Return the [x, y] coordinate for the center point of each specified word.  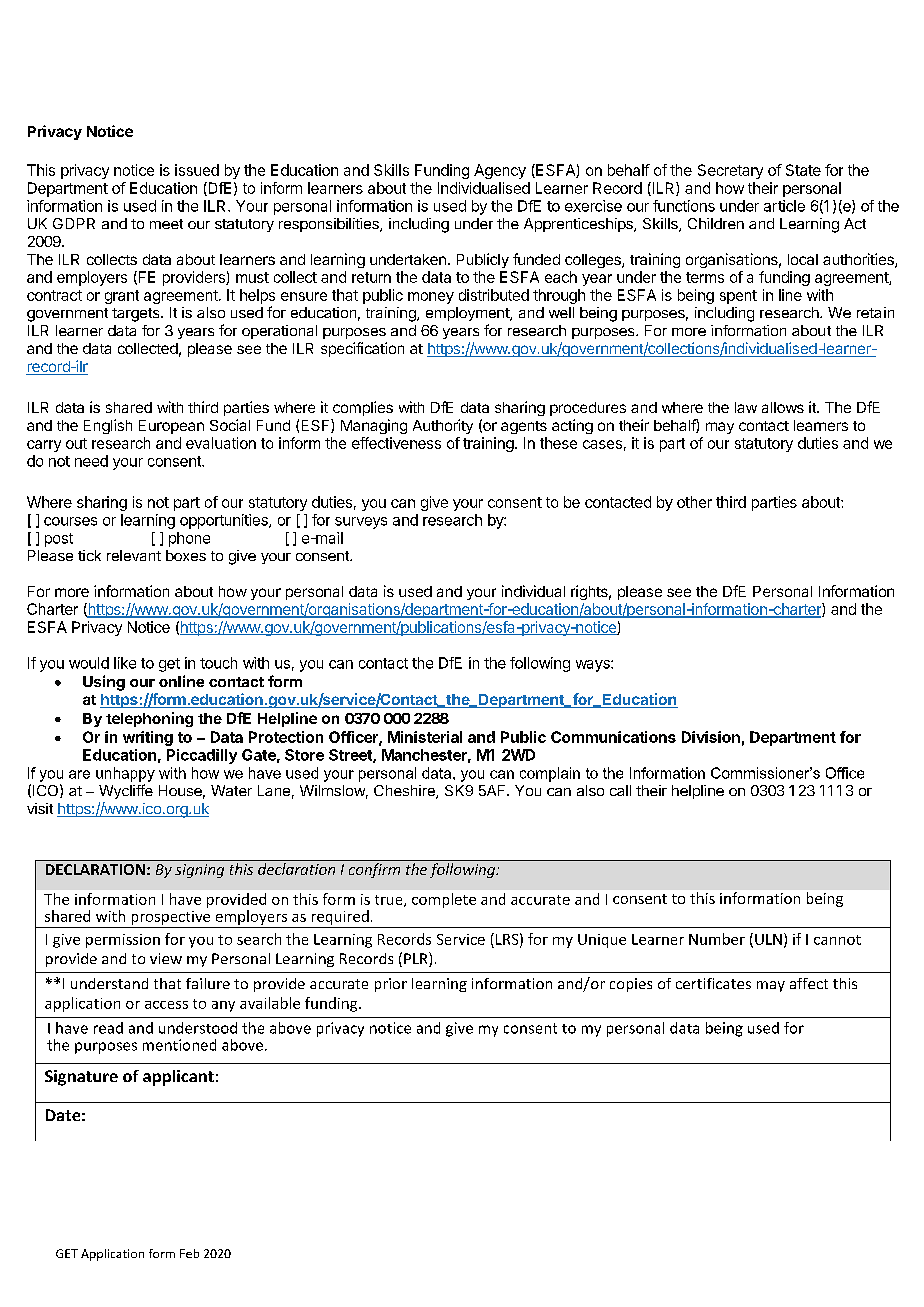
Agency [500, 171]
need [91, 461]
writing [148, 738]
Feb [189, 1253]
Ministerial [425, 737]
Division [711, 737]
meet [166, 224]
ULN [768, 939]
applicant [178, 1078]
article [784, 206]
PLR [417, 959]
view [166, 958]
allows [783, 407]
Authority [443, 426]
